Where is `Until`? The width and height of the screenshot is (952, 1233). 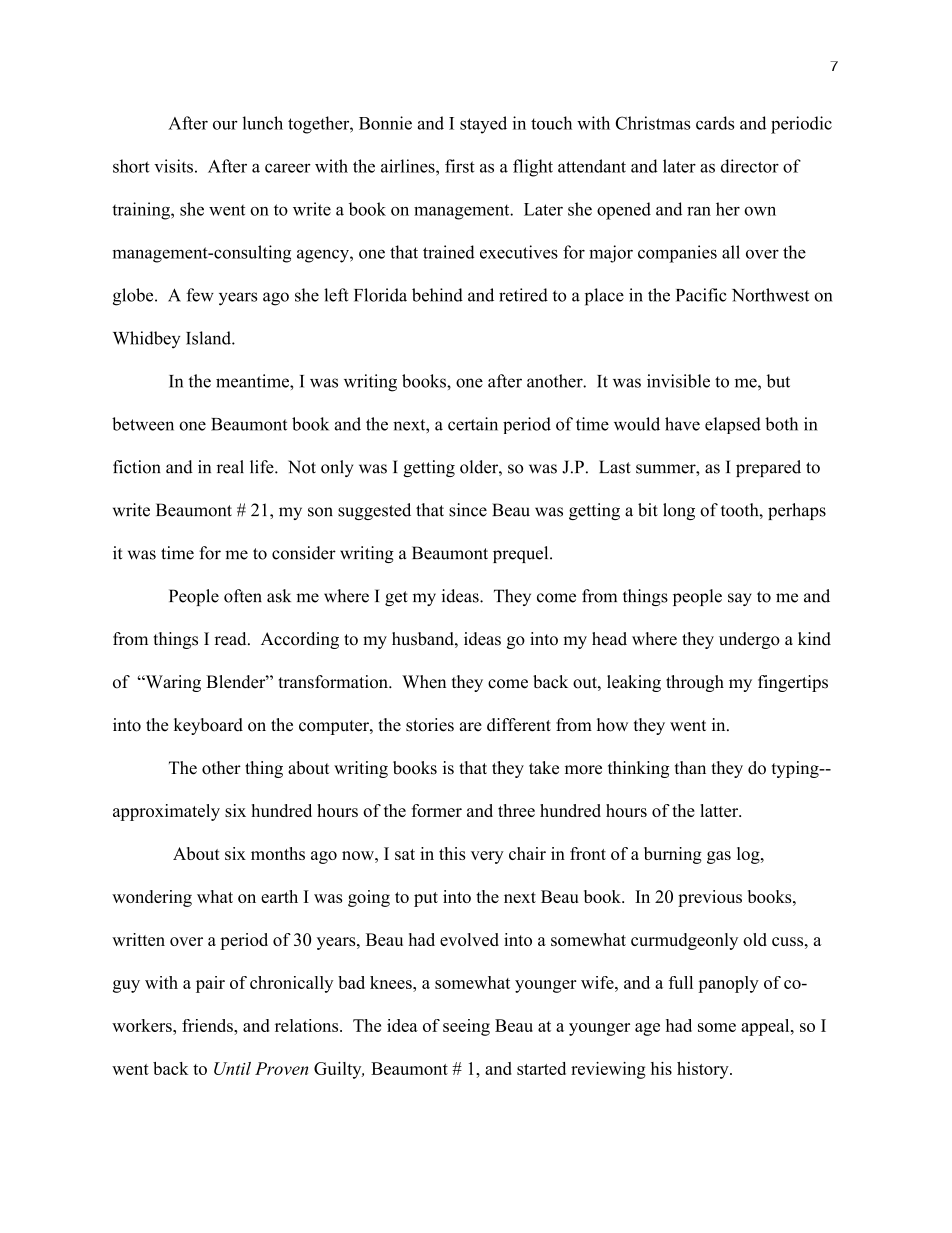
Until is located at coordinates (232, 1068).
